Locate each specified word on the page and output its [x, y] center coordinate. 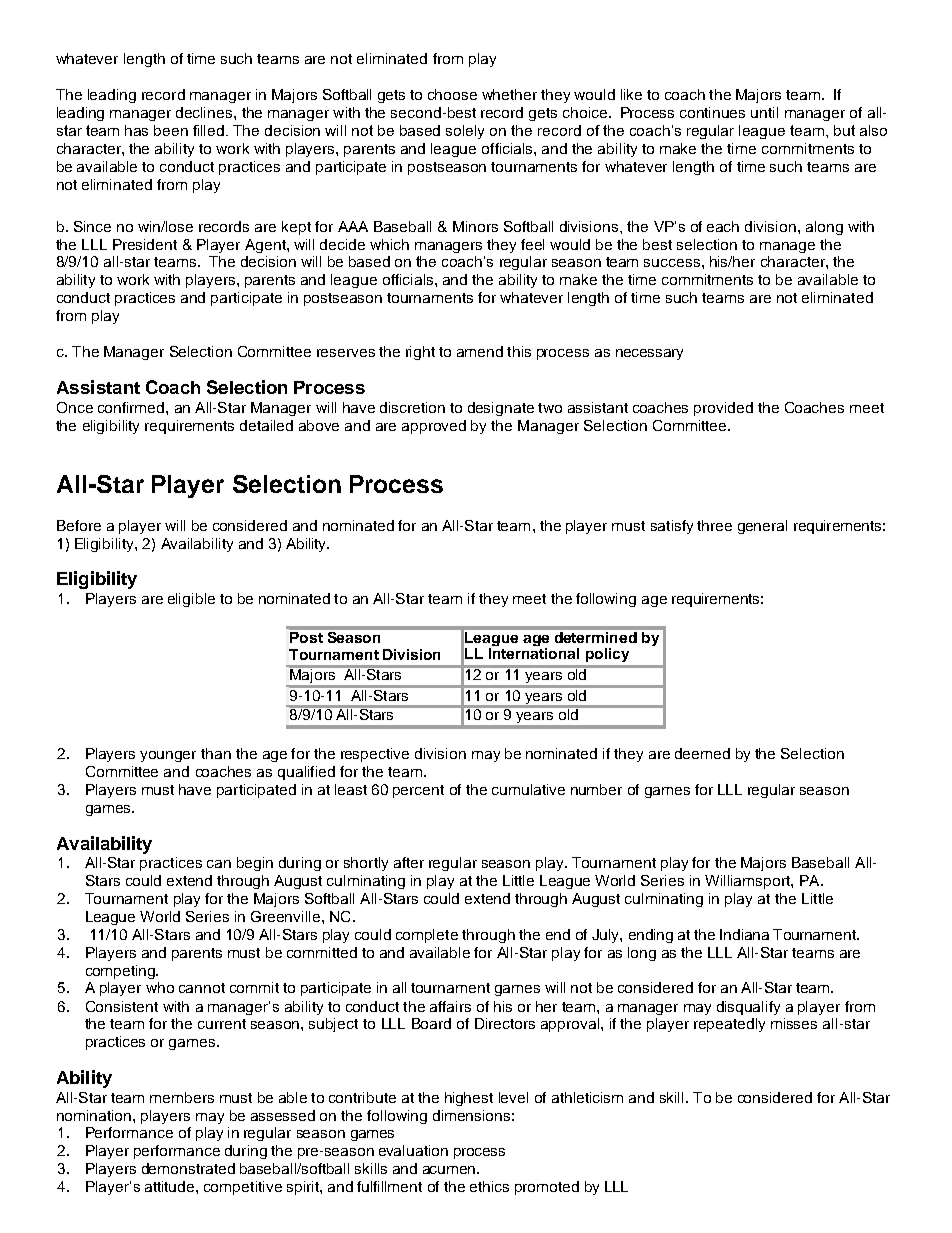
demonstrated [188, 1168]
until [764, 112]
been [171, 130]
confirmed [132, 407]
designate [501, 409]
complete [427, 936]
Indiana [744, 934]
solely [465, 132]
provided [723, 409]
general [762, 527]
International [534, 652]
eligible [191, 600]
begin [255, 864]
